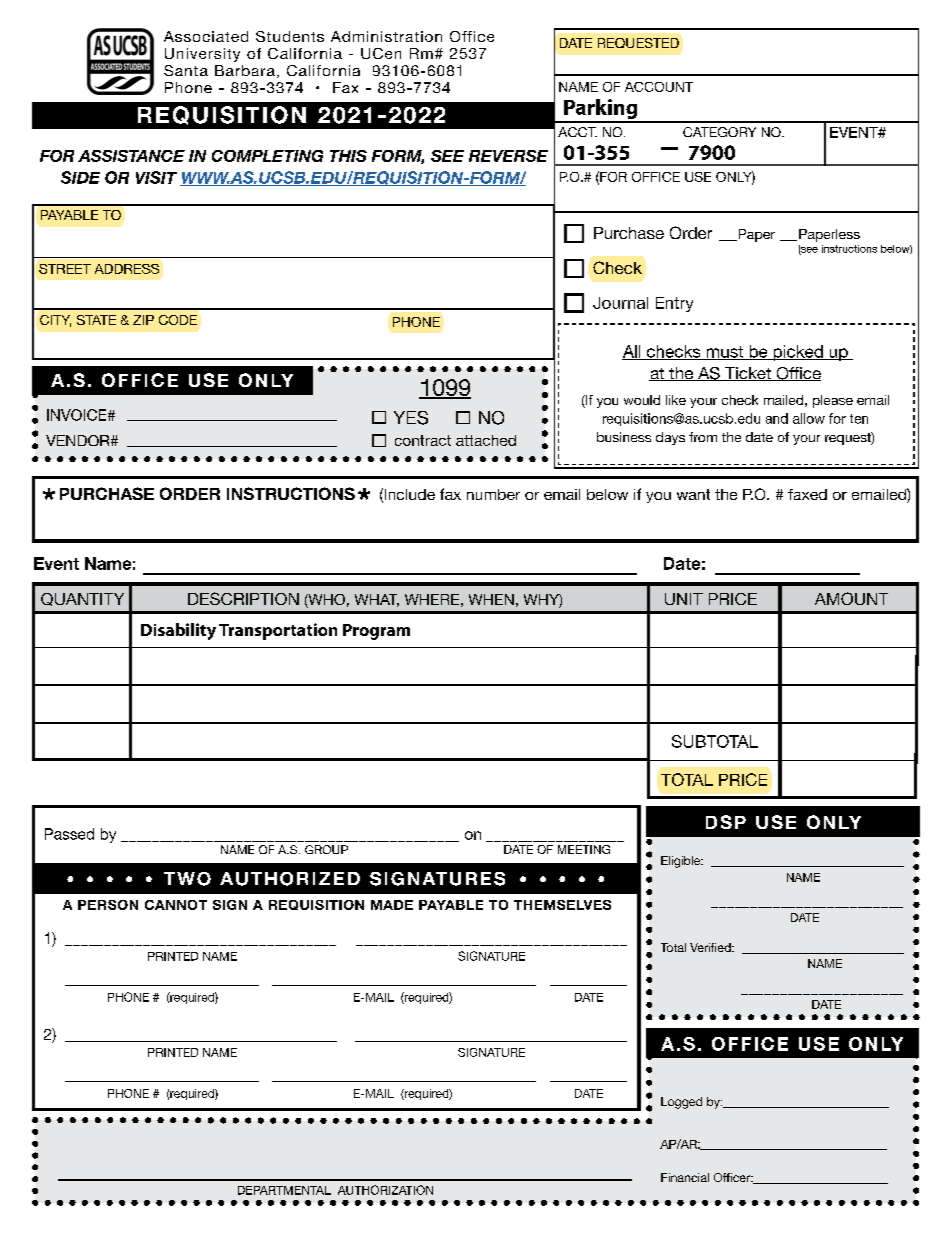  What do you see at coordinates (491, 599) in the screenshot?
I see `WHEN` at bounding box center [491, 599].
